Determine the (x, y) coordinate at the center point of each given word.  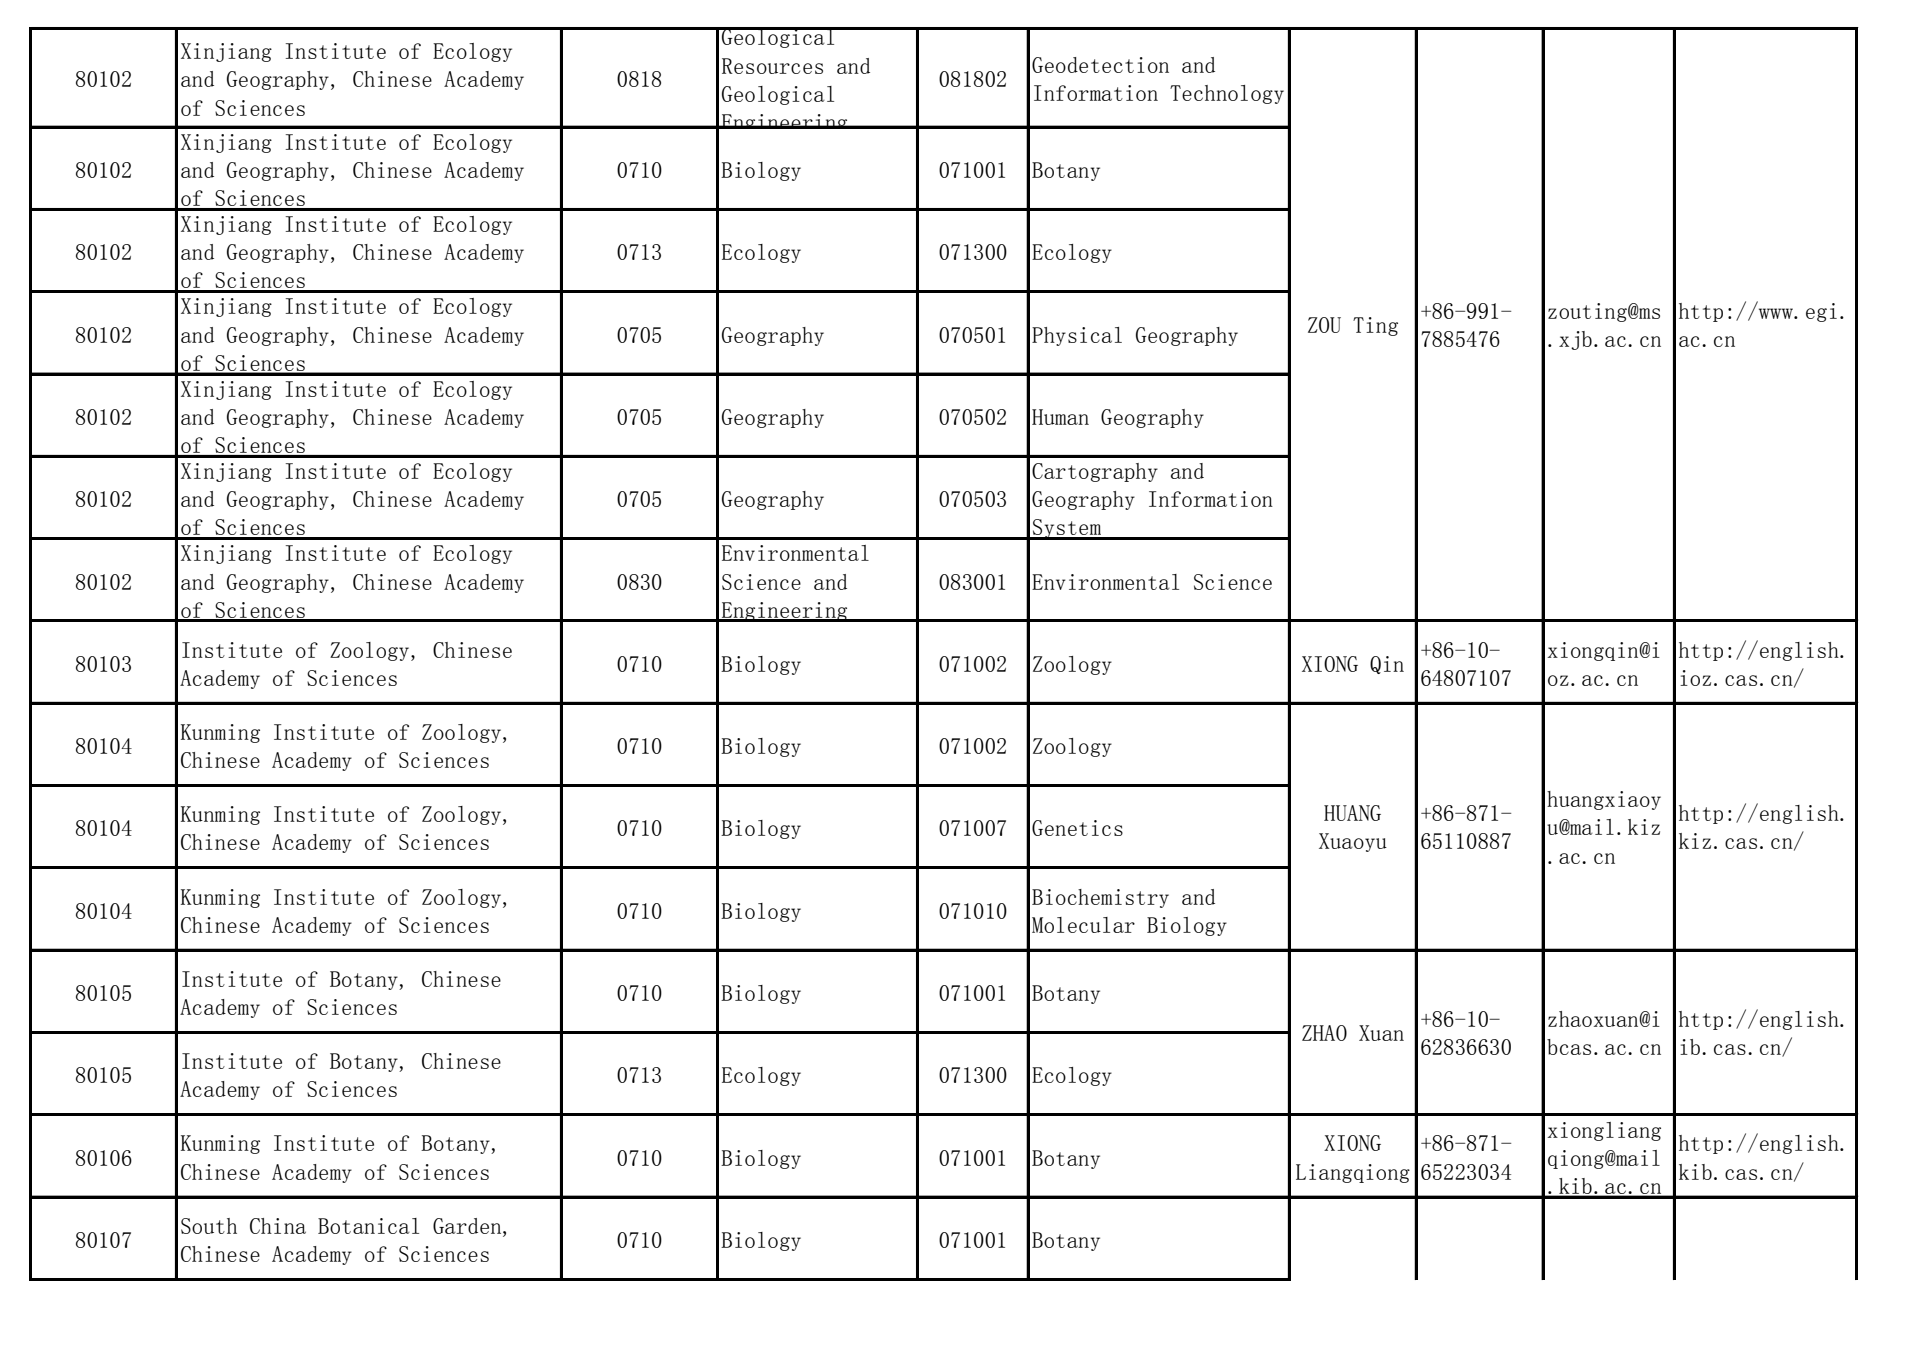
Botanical (368, 1226)
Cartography (1095, 472)
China (278, 1226)
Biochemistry (1100, 898)
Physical (1077, 336)
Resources (772, 66)
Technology (1227, 94)
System (1067, 529)
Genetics (1077, 828)
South (209, 1226)
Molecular (1083, 925)
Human (1060, 417)
